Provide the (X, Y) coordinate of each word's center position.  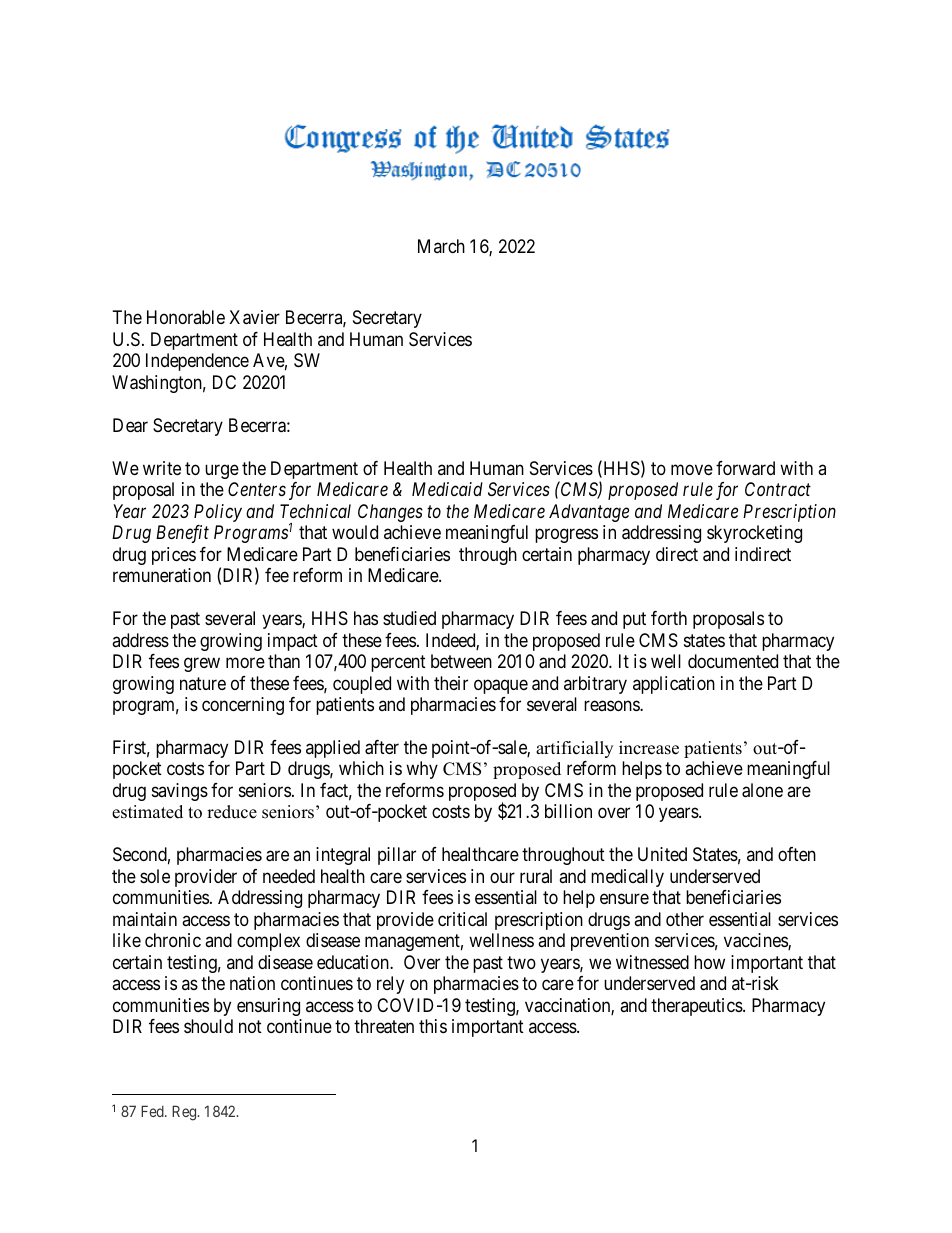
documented (733, 661)
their (451, 683)
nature (203, 683)
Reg (185, 1113)
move (692, 469)
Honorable (186, 317)
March (441, 246)
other (685, 919)
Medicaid (447, 489)
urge (222, 471)
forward (745, 468)
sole (155, 876)
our (502, 877)
